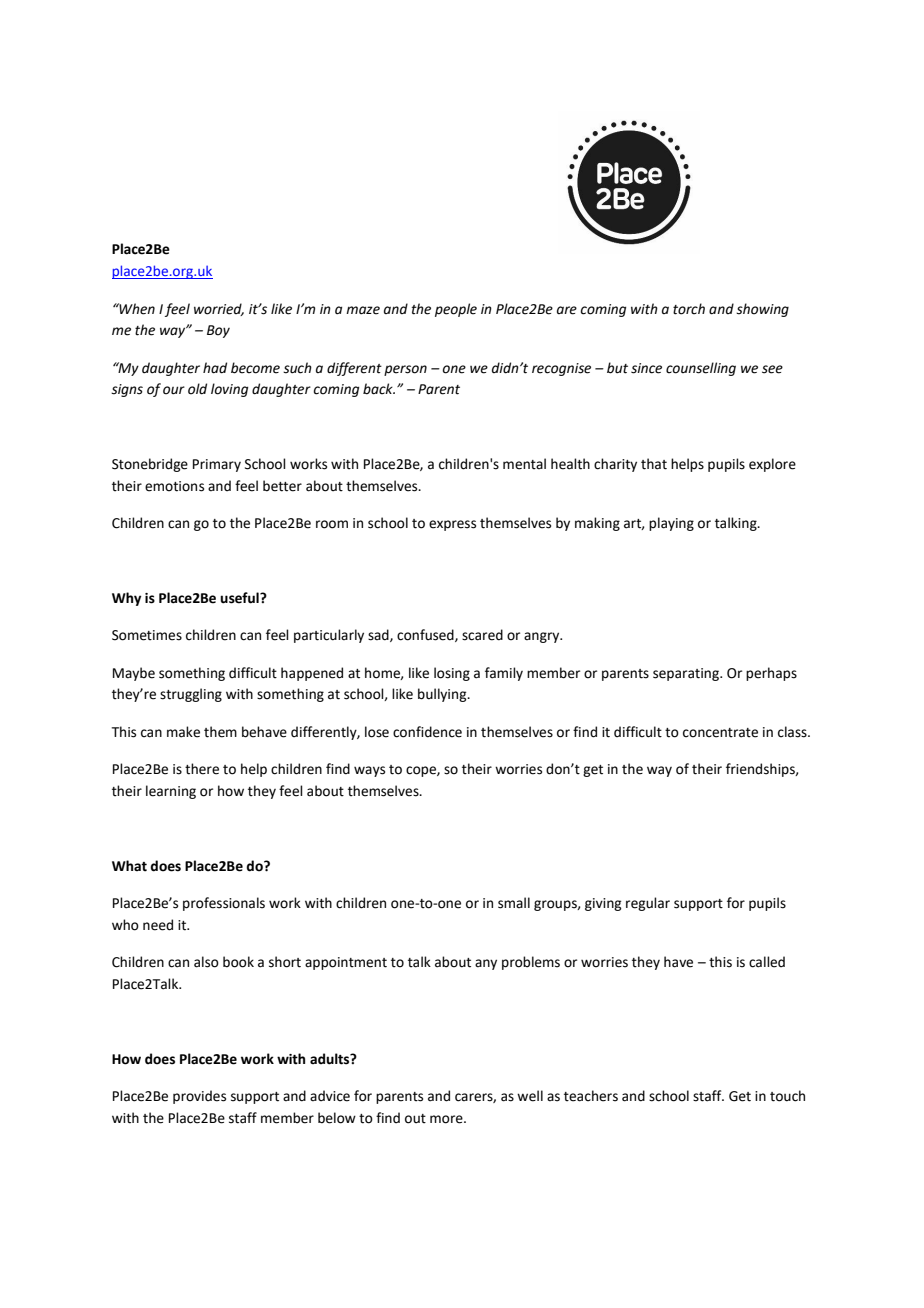 This image has width=924, height=1308. Describe the element at coordinates (689, 309) in the image. I see `torch` at that location.
